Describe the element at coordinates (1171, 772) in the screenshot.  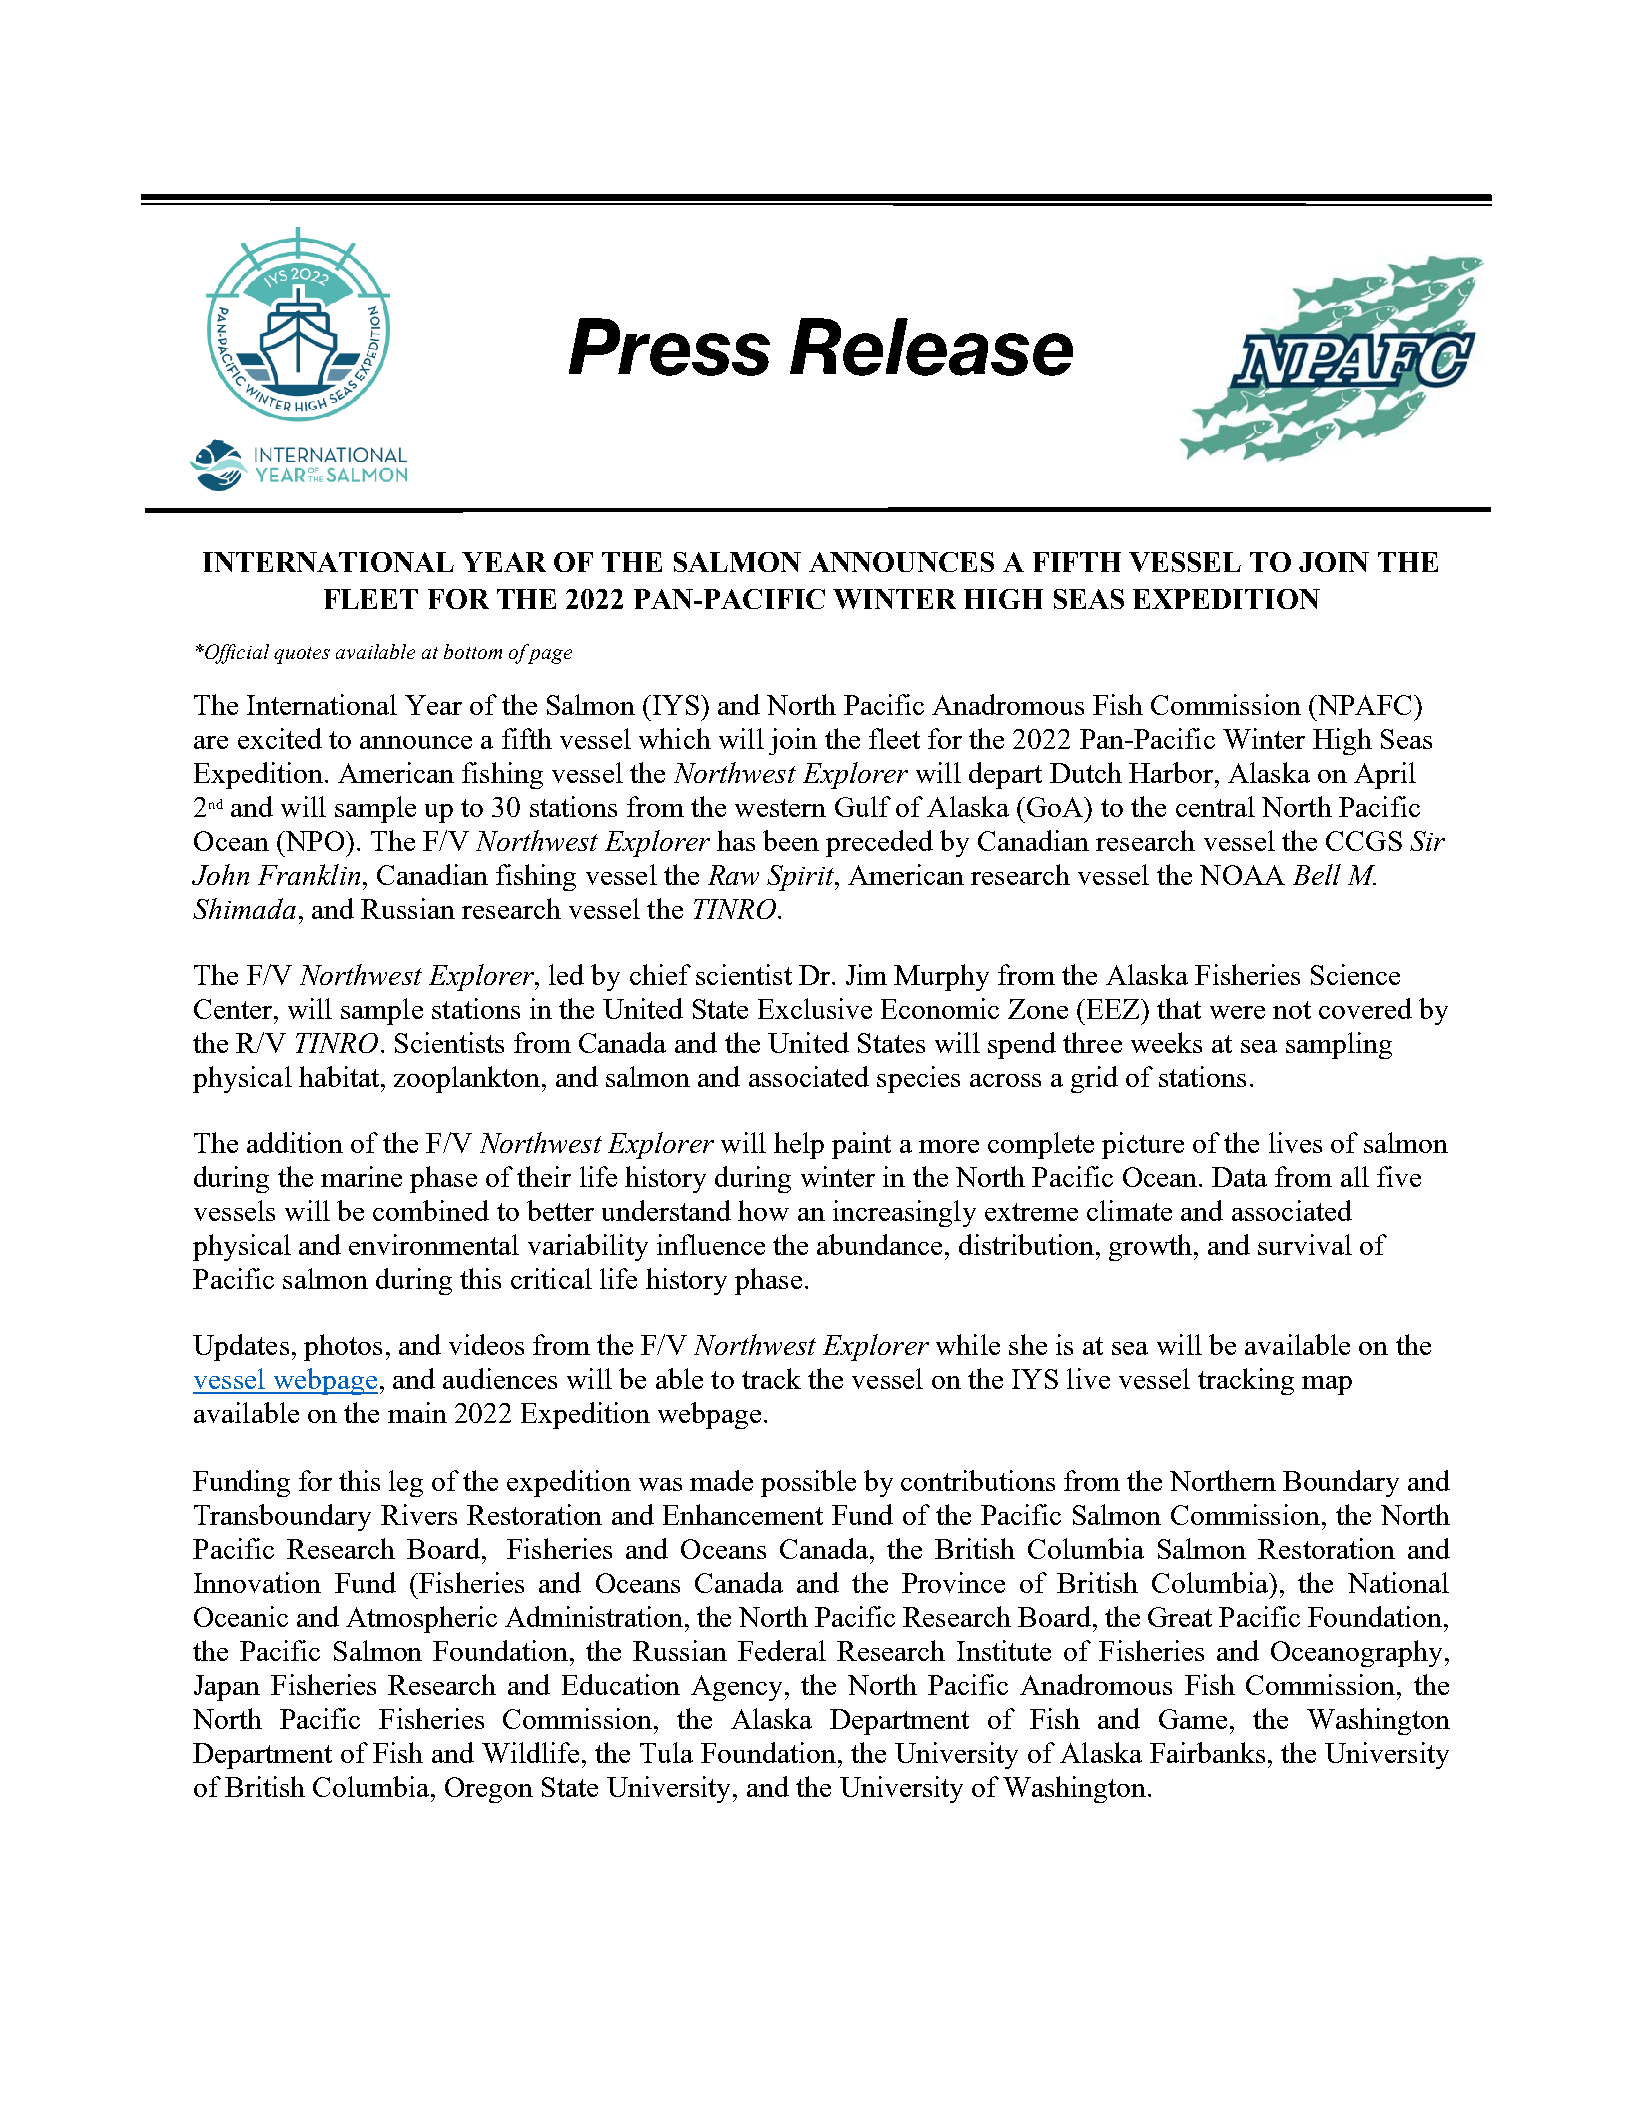
I see `Harbor` at that location.
